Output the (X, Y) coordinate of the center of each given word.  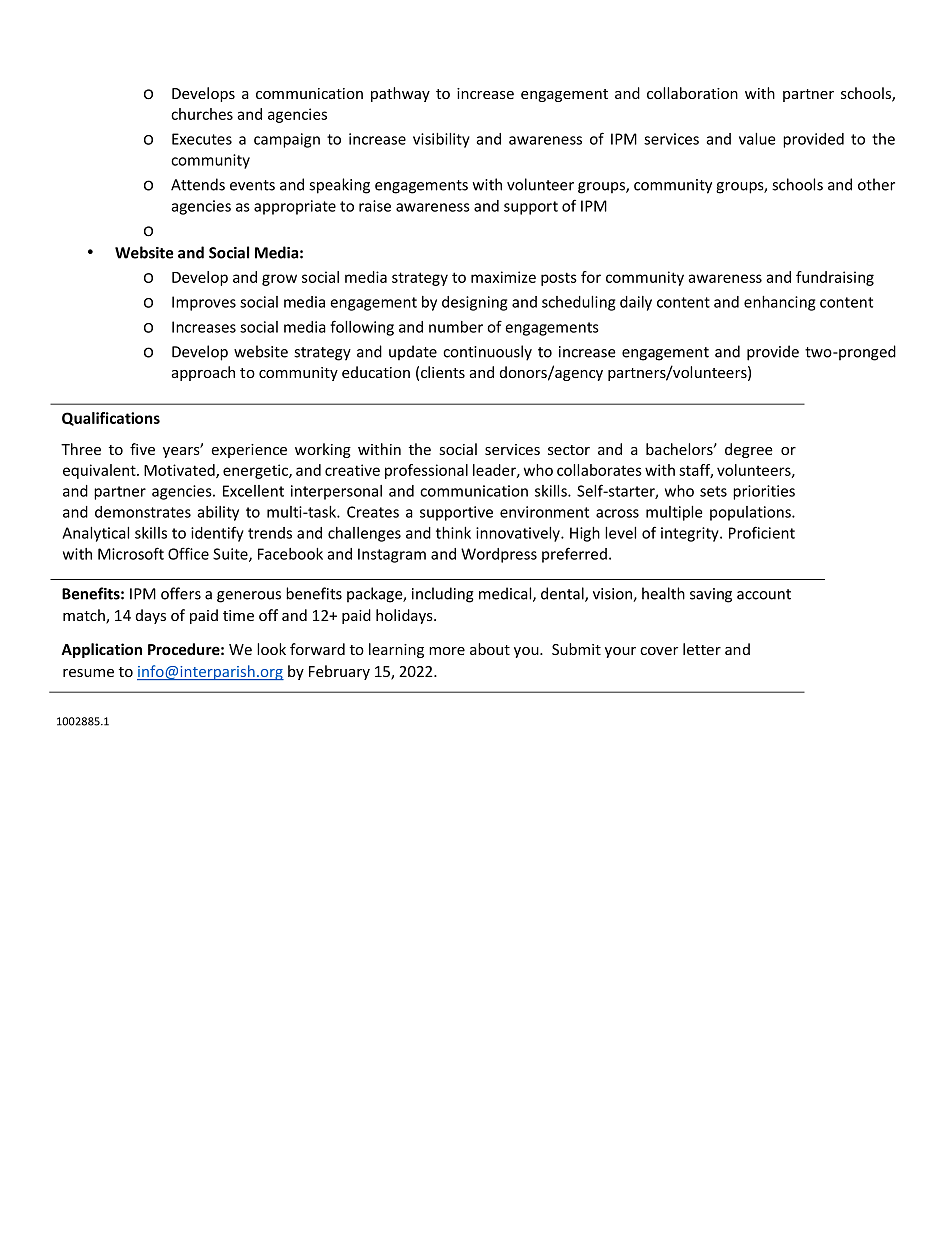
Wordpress (499, 555)
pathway (400, 94)
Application (101, 650)
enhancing (779, 303)
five (142, 449)
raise (375, 206)
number (456, 327)
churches (202, 114)
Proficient (762, 532)
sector (569, 450)
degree (749, 450)
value (757, 139)
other (876, 184)
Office (188, 553)
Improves (204, 303)
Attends (198, 184)
